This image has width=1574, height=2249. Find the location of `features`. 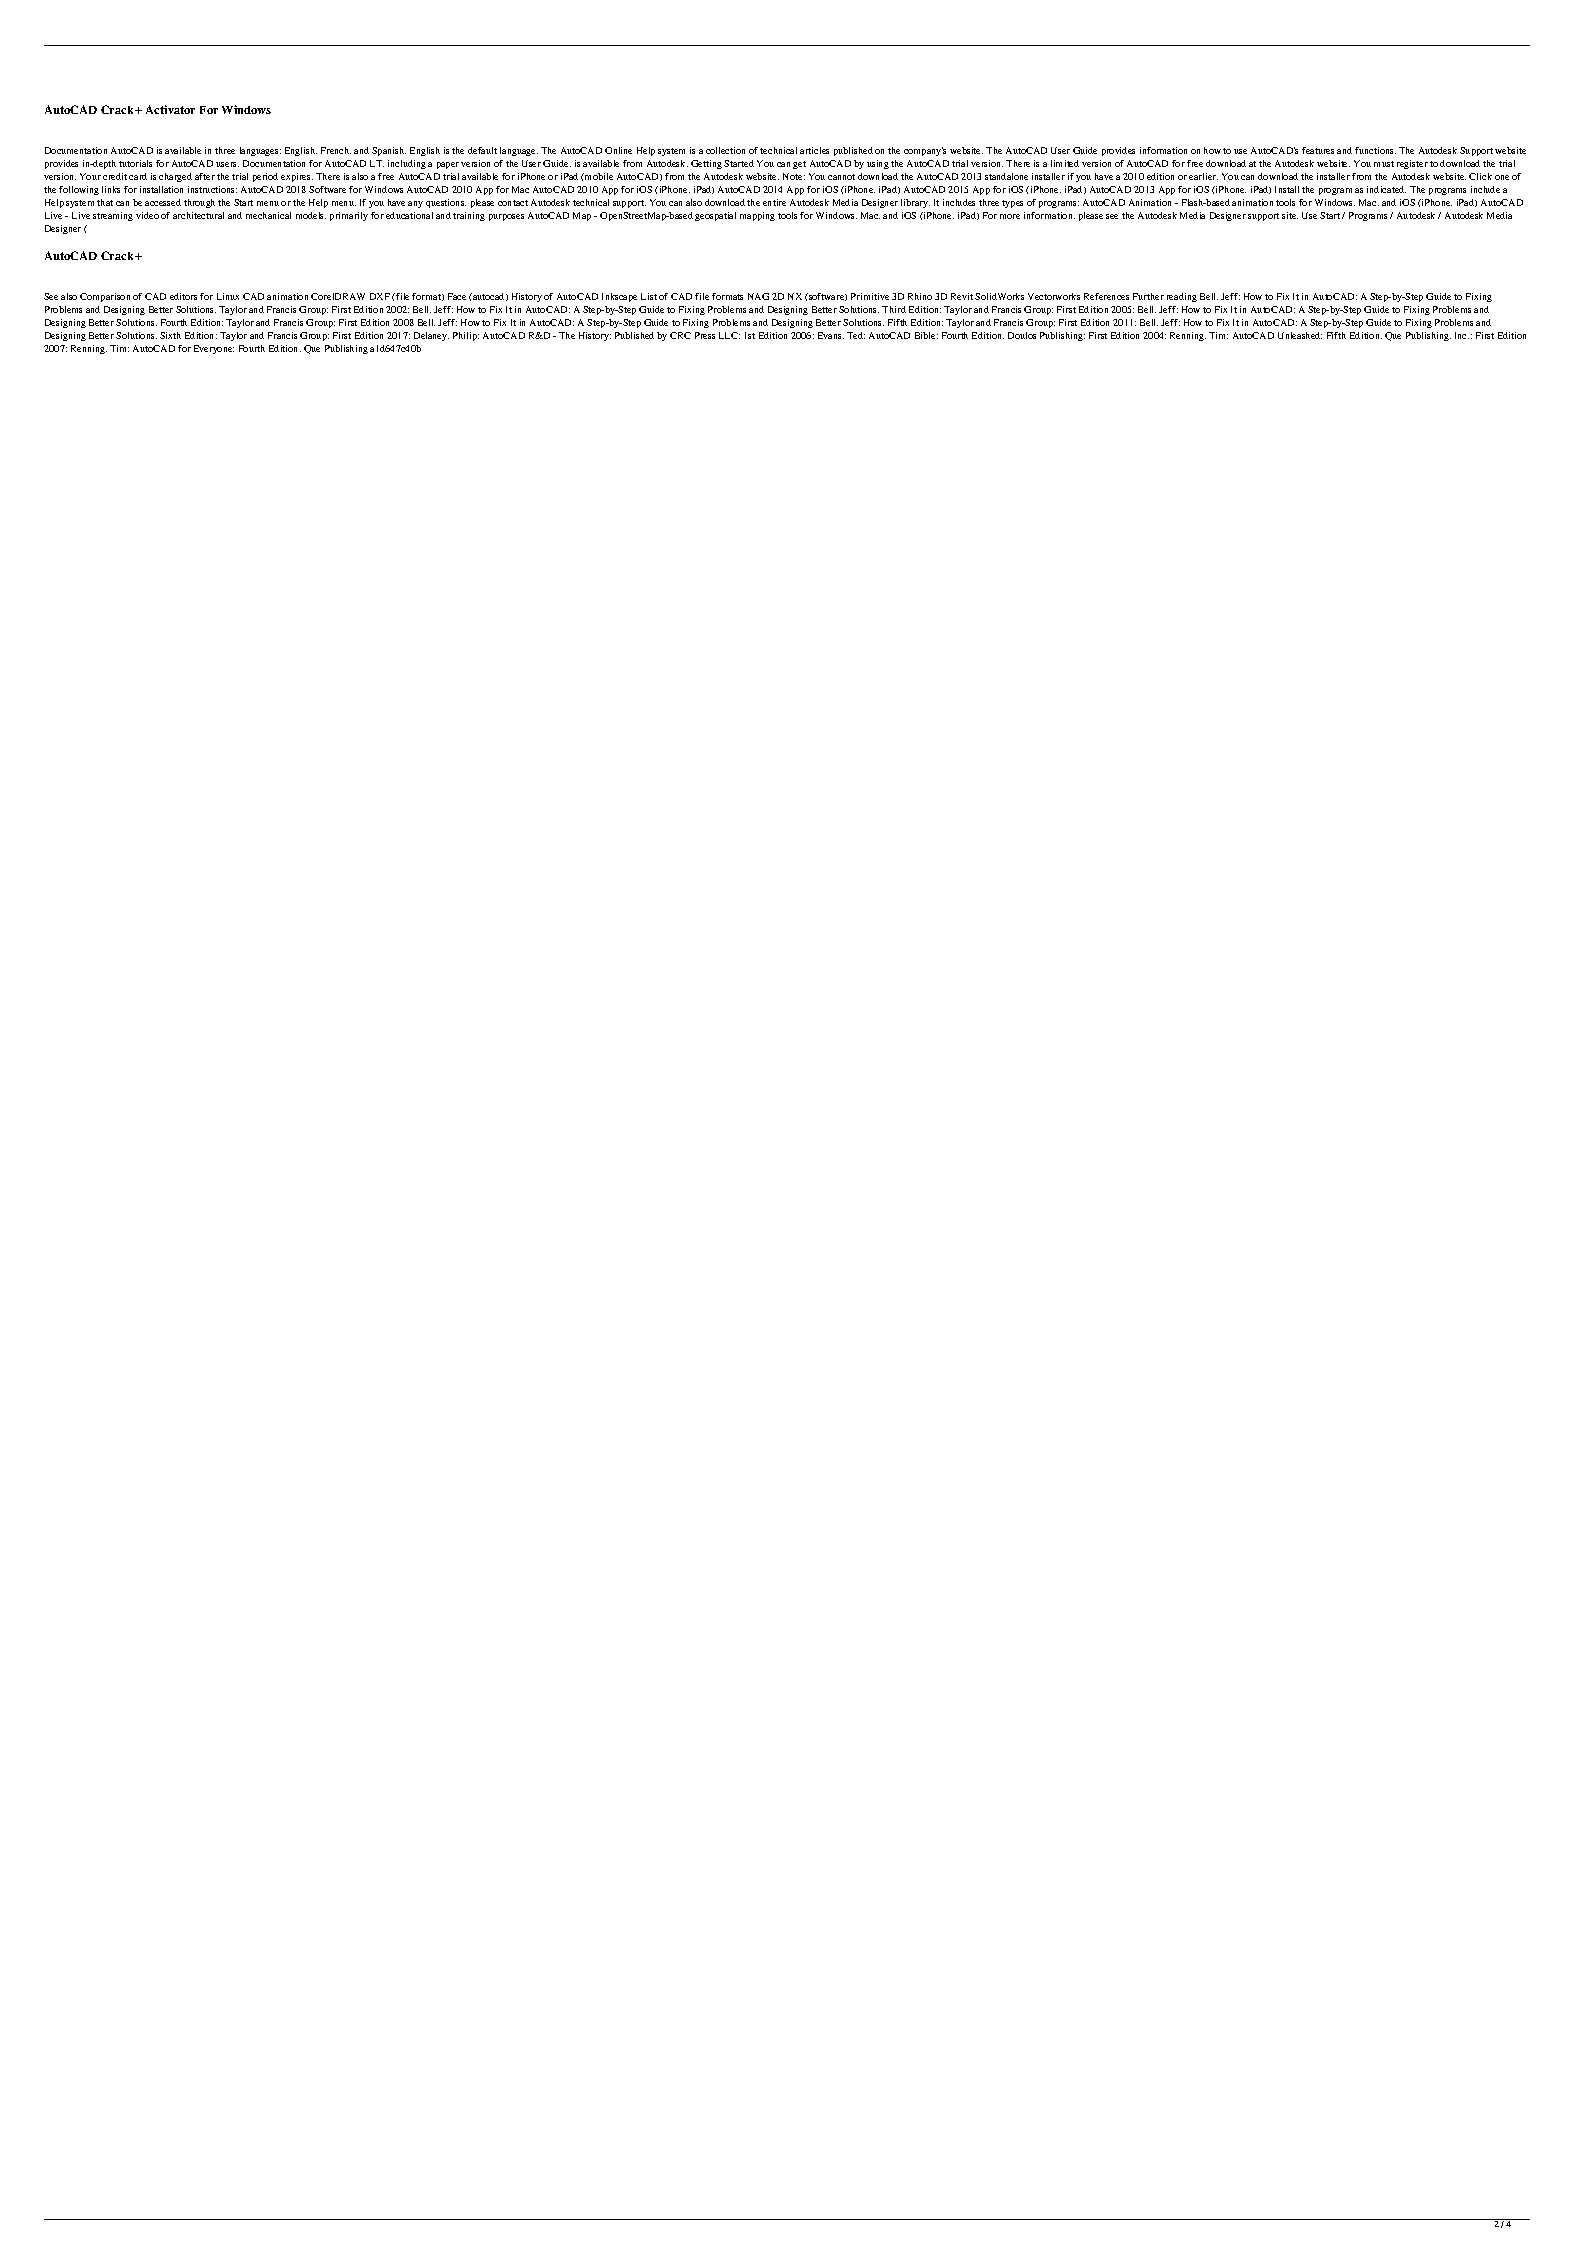

features is located at coordinates (1318, 150).
